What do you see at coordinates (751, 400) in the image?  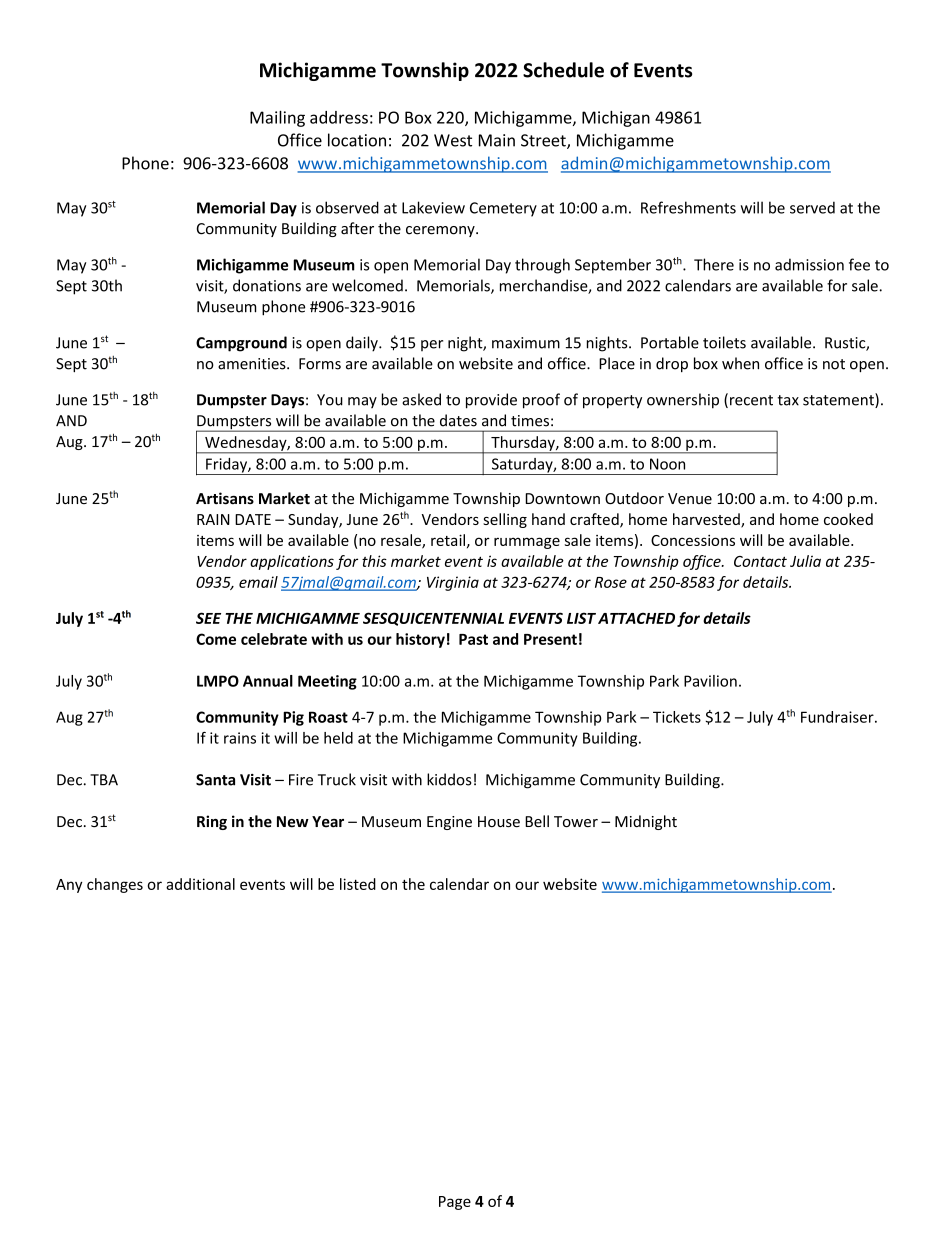 I see `recent` at bounding box center [751, 400].
